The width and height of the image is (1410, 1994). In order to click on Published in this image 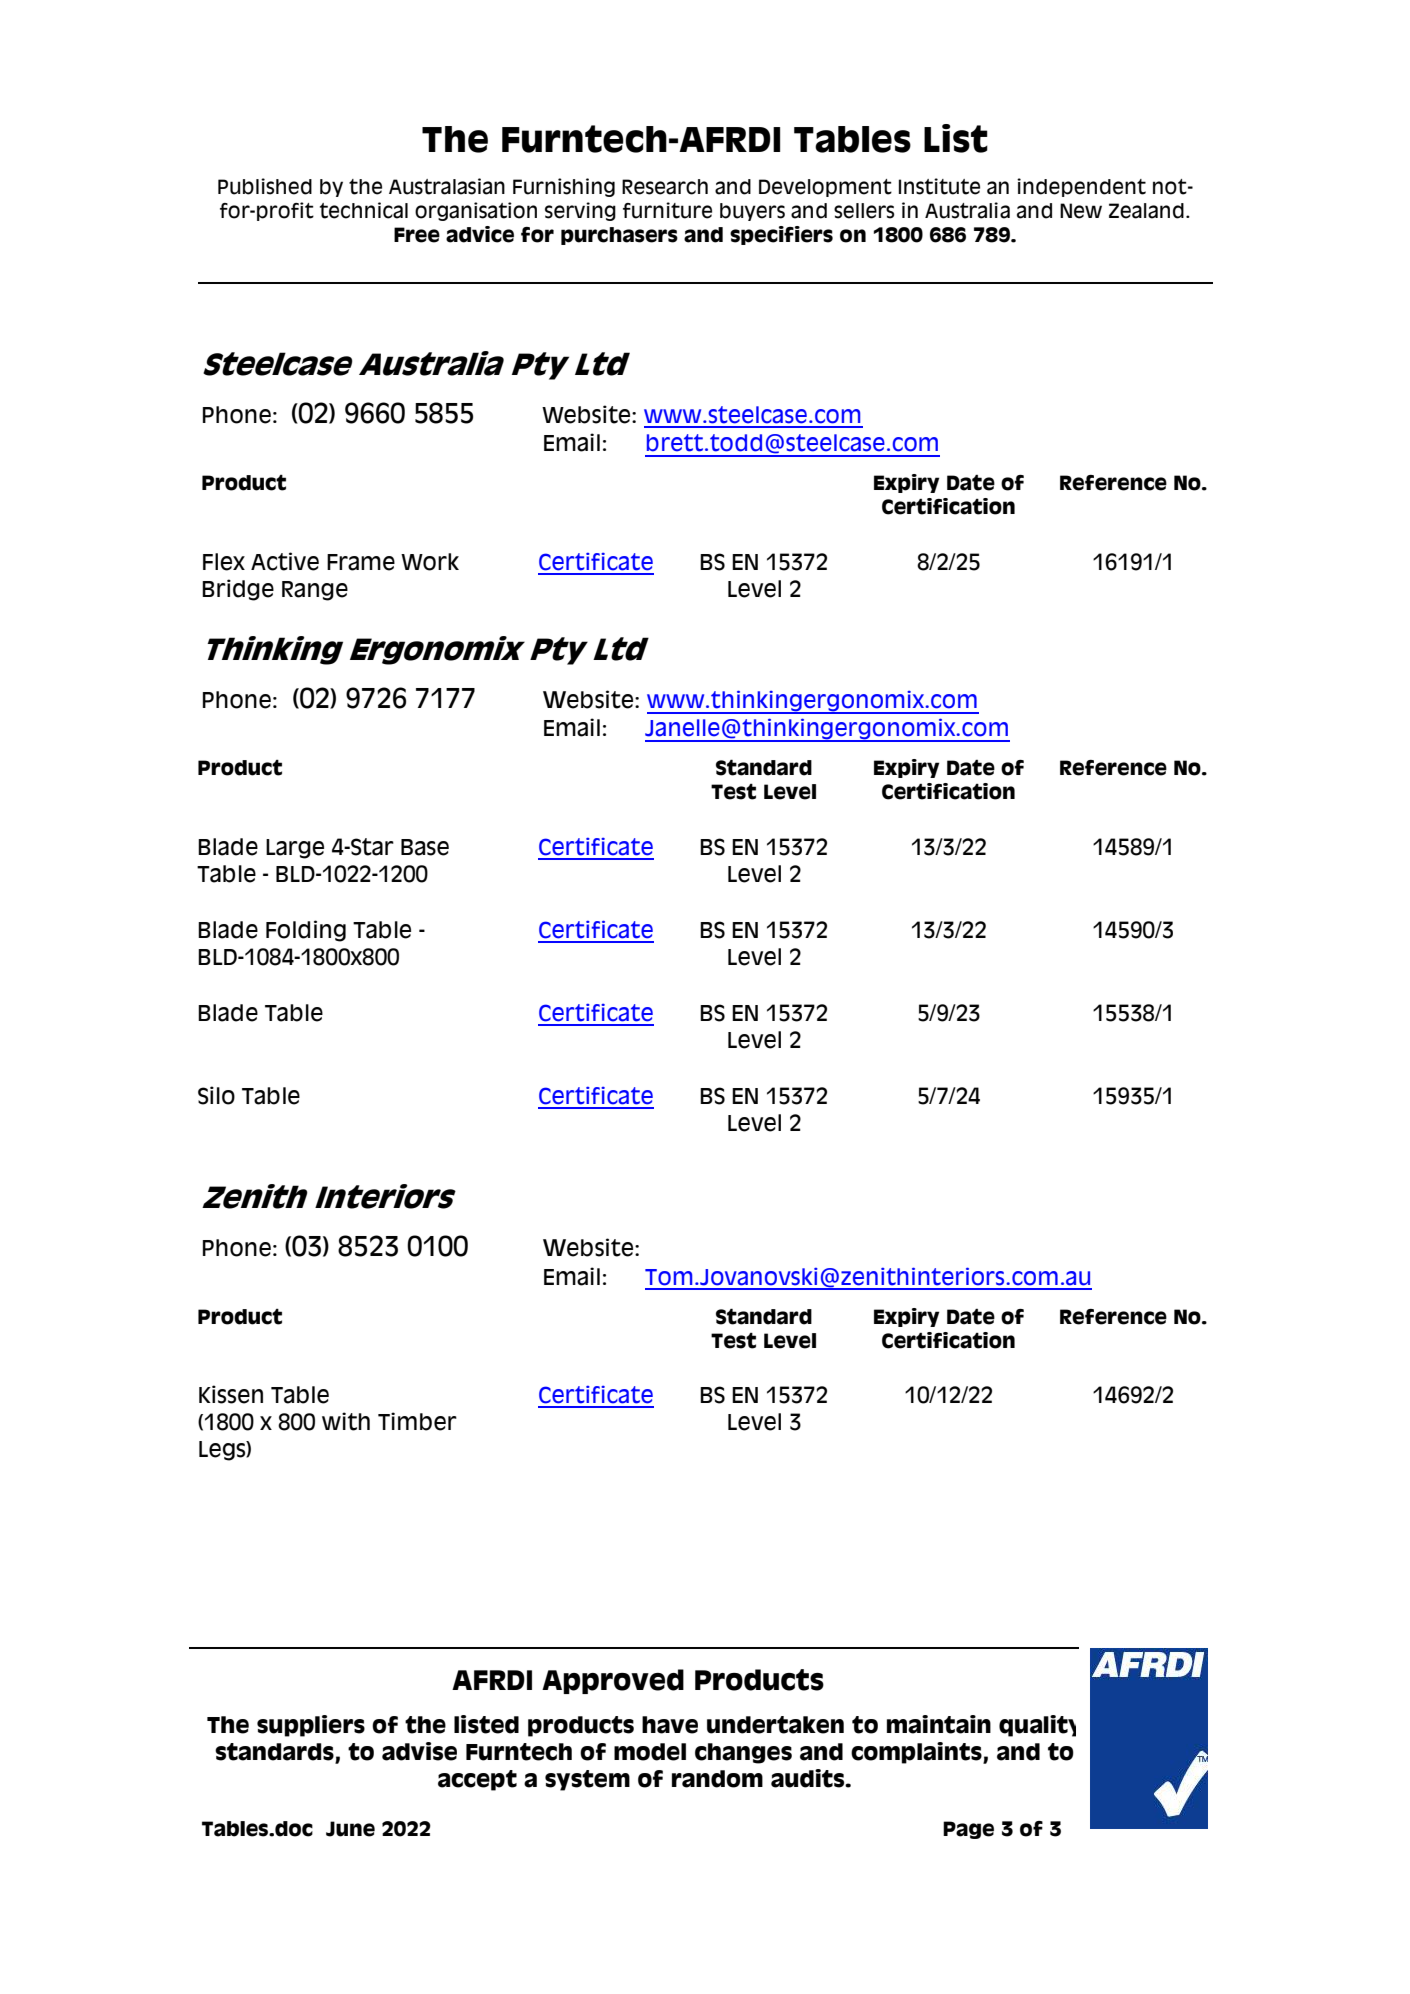, I will do `click(265, 186)`.
